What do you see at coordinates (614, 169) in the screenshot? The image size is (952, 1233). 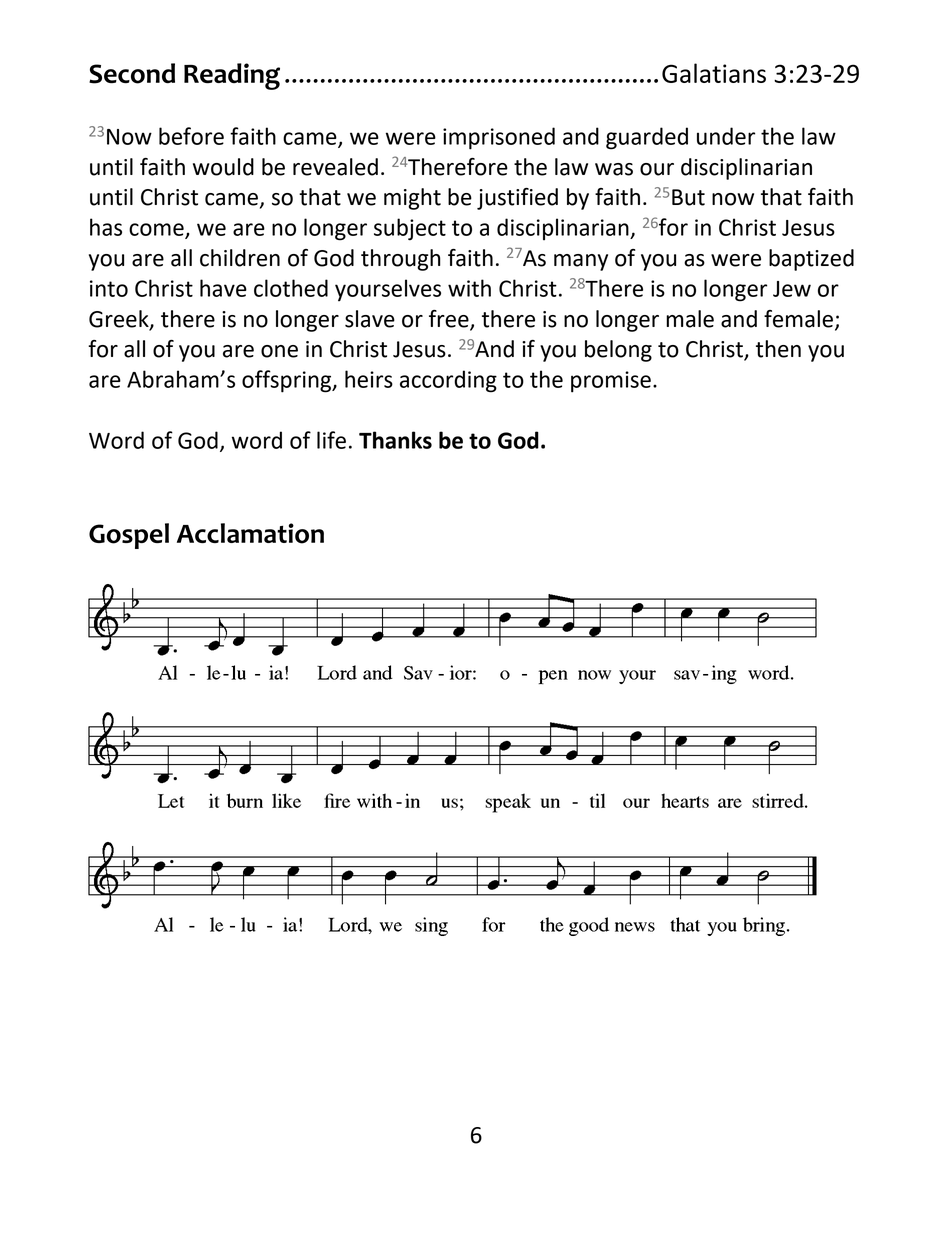 I see `was` at bounding box center [614, 169].
